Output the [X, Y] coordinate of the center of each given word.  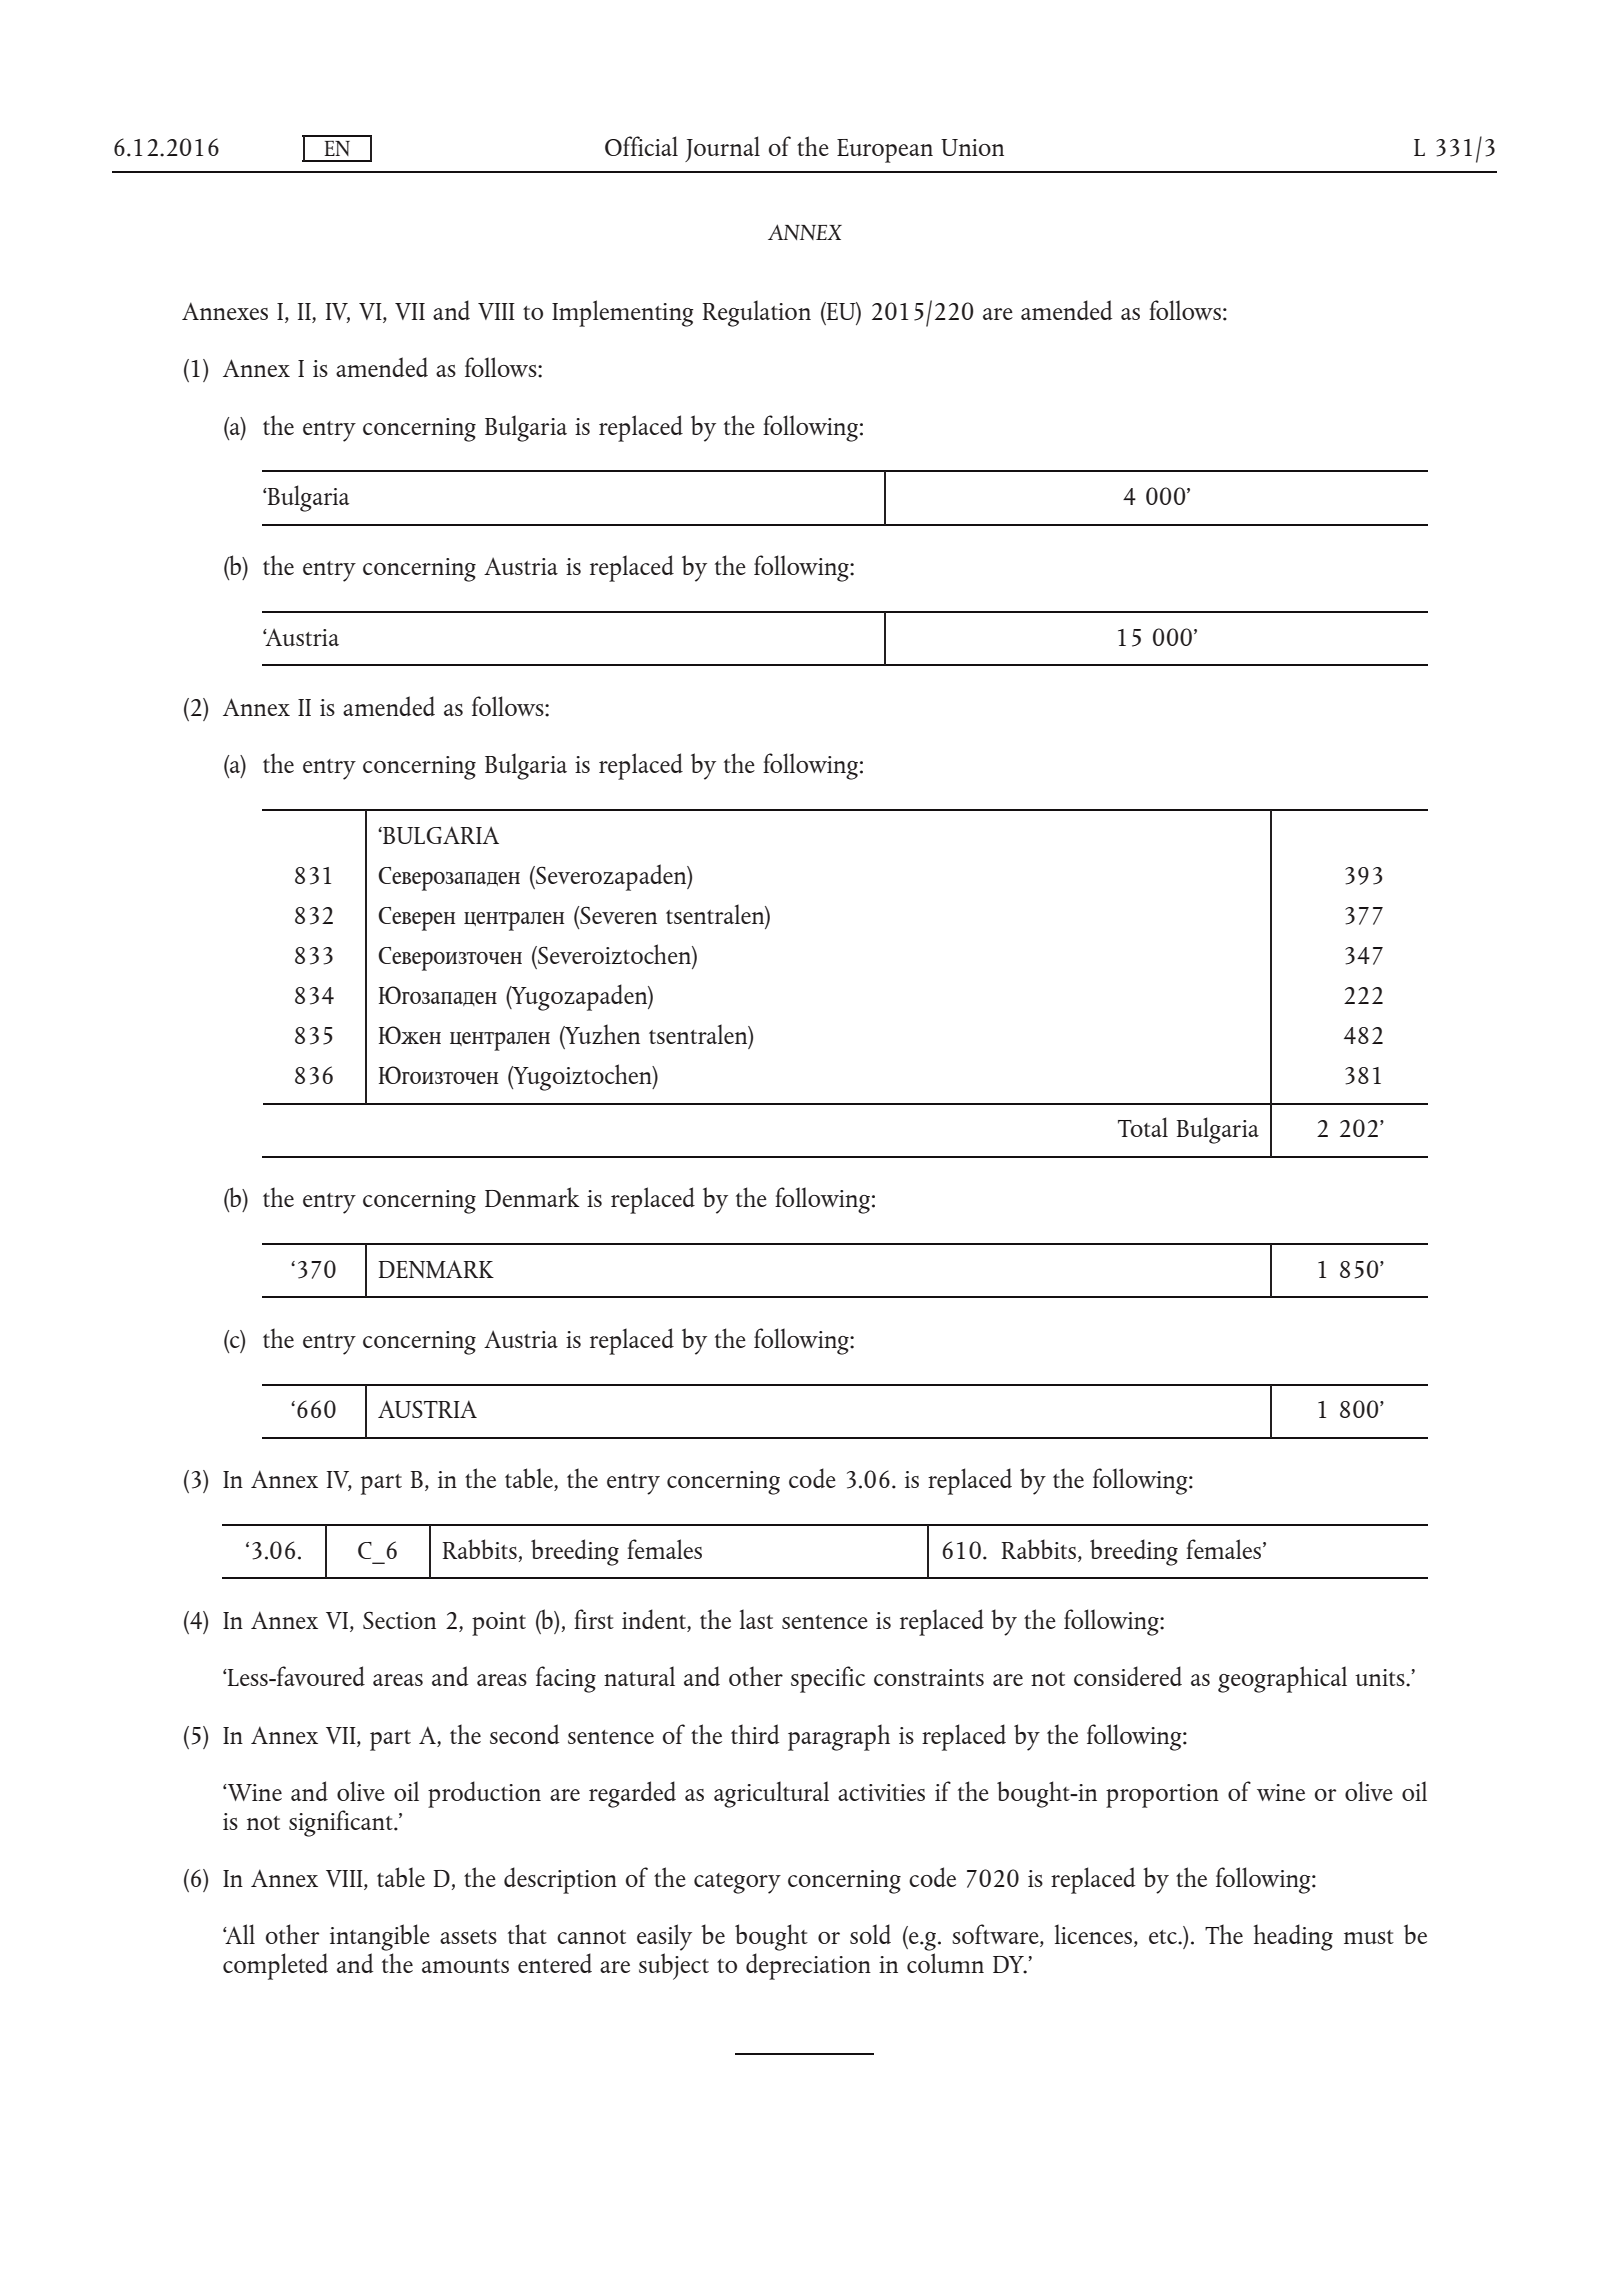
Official [641, 146]
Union [972, 147]
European [885, 151]
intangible [380, 1937]
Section [399, 1620]
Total [1143, 1127]
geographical [1282, 1679]
